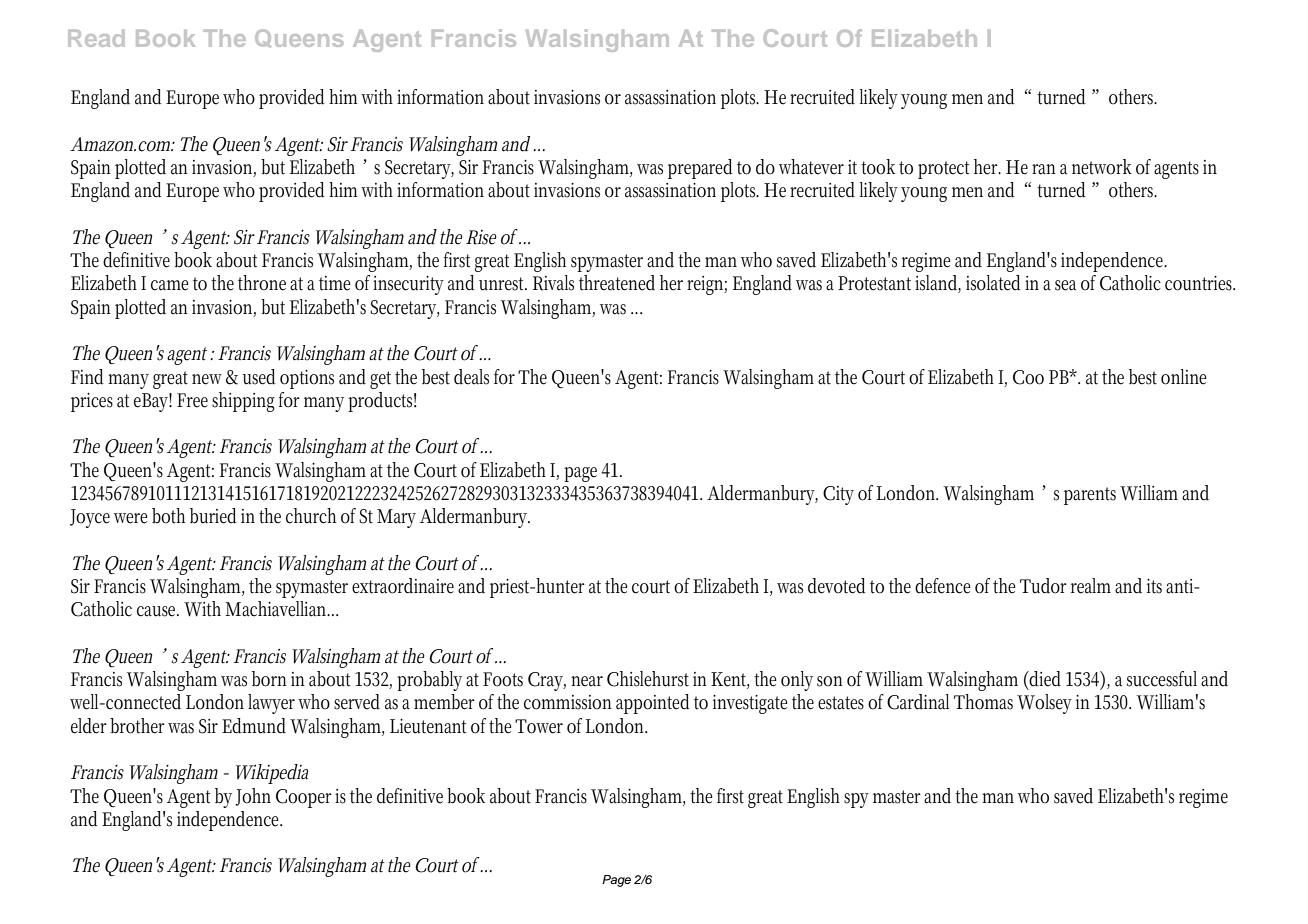 This document has height=924, width=1308. What do you see at coordinates (243, 402) in the document?
I see `shipping` at bounding box center [243, 402].
